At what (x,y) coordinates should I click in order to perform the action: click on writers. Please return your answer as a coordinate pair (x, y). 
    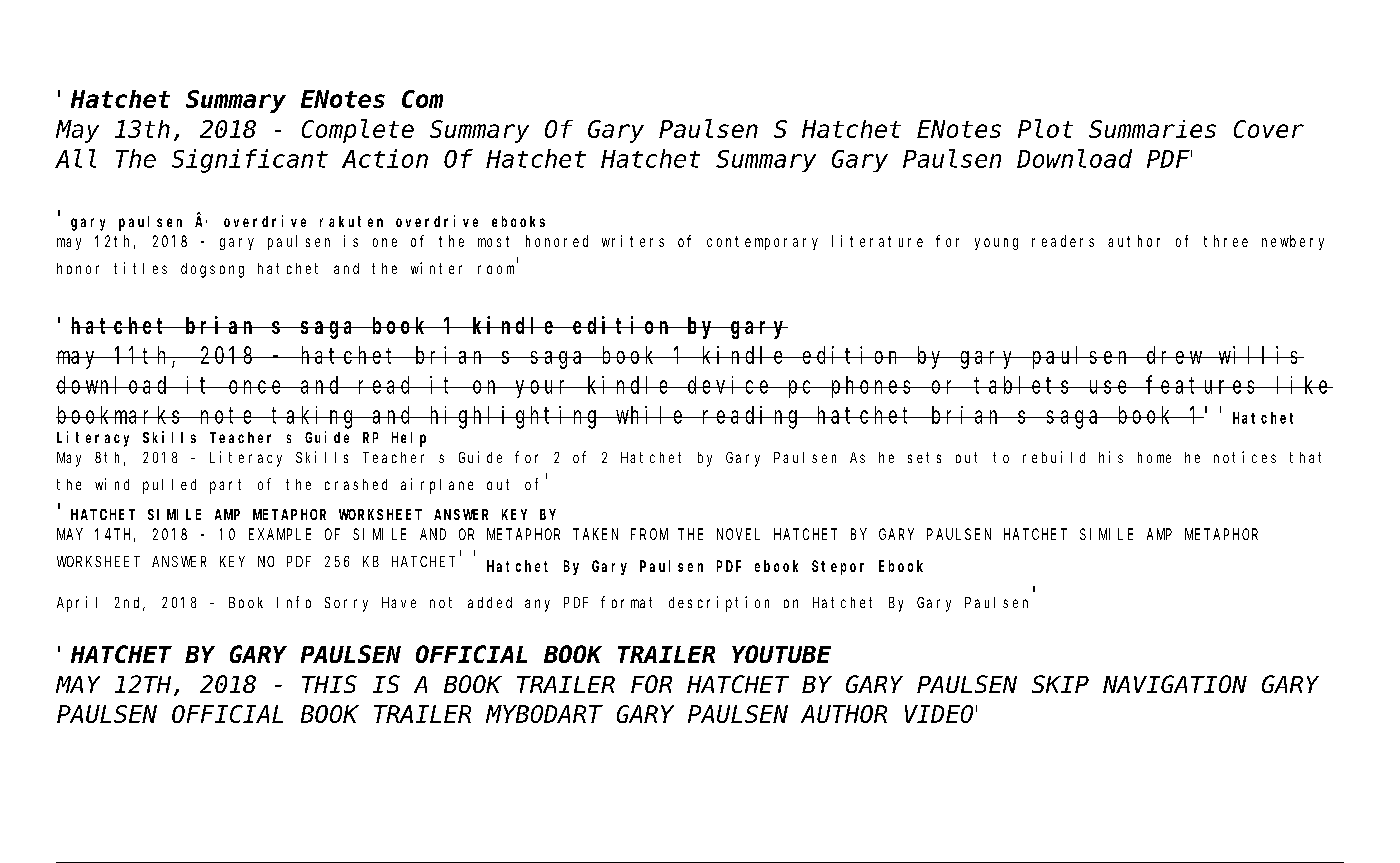
    Looking at the image, I should click on (633, 241).
